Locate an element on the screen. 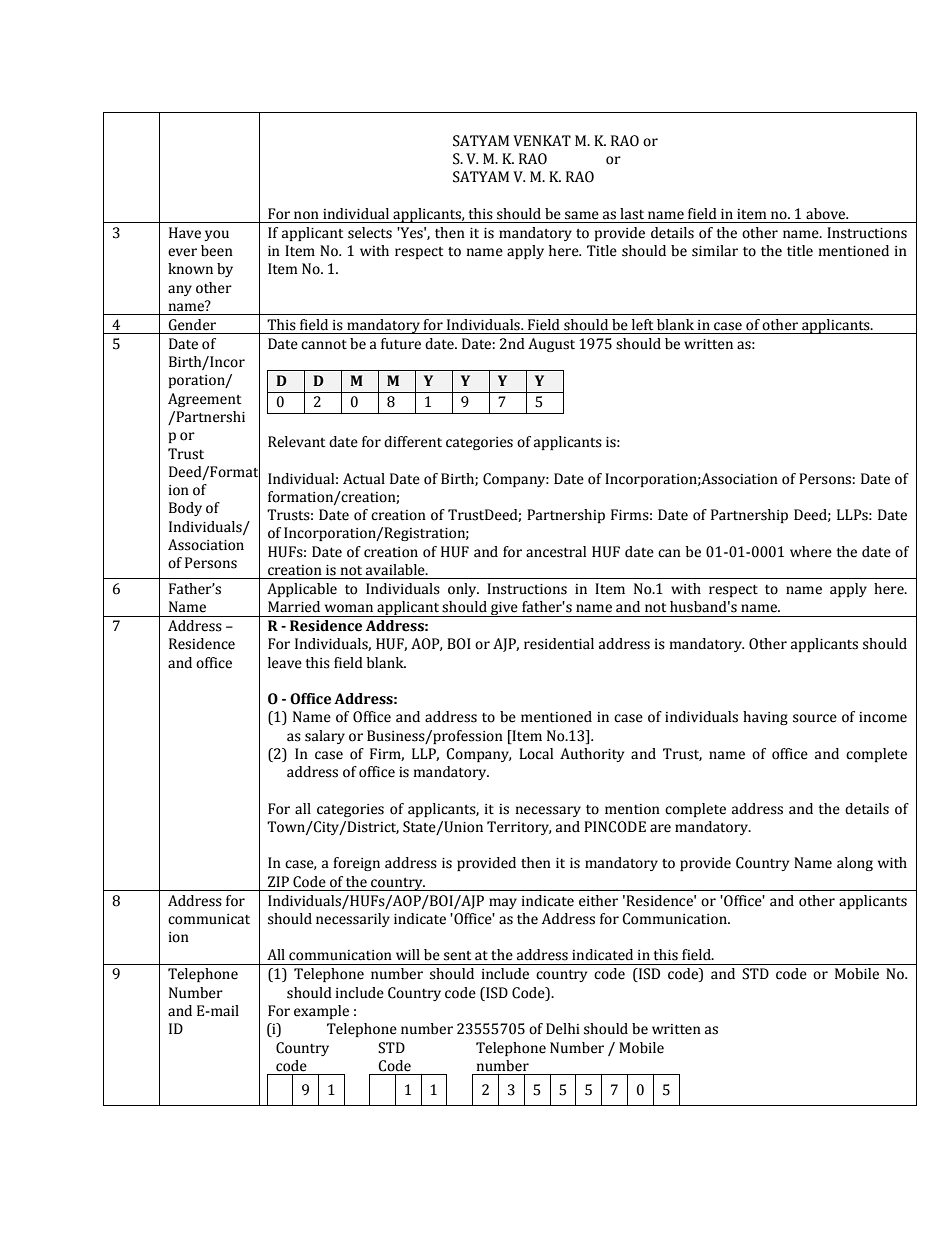 The height and width of the screenshot is (1233, 952). Delhi is located at coordinates (563, 1029).
